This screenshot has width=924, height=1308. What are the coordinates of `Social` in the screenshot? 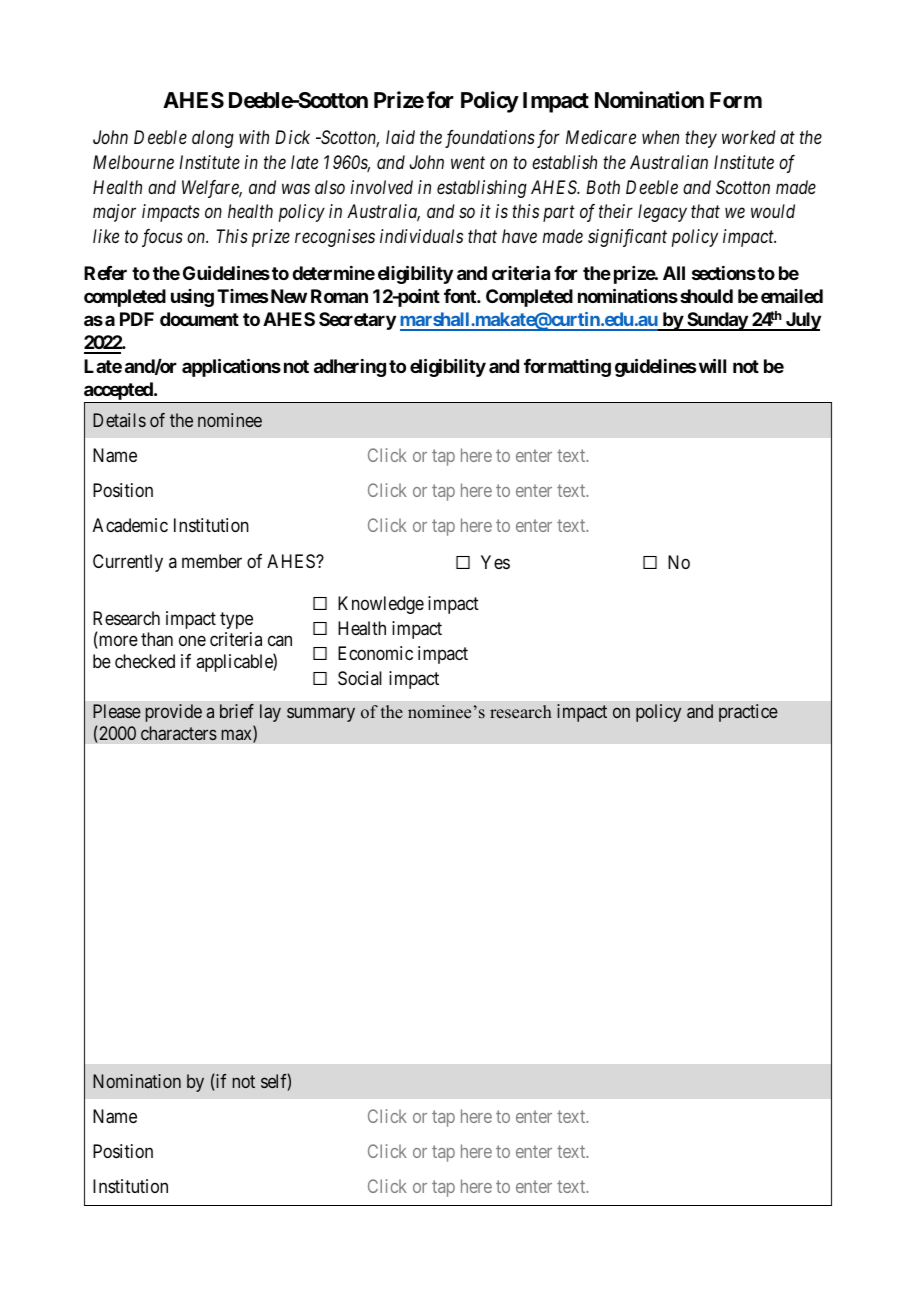 It's located at (360, 678).
